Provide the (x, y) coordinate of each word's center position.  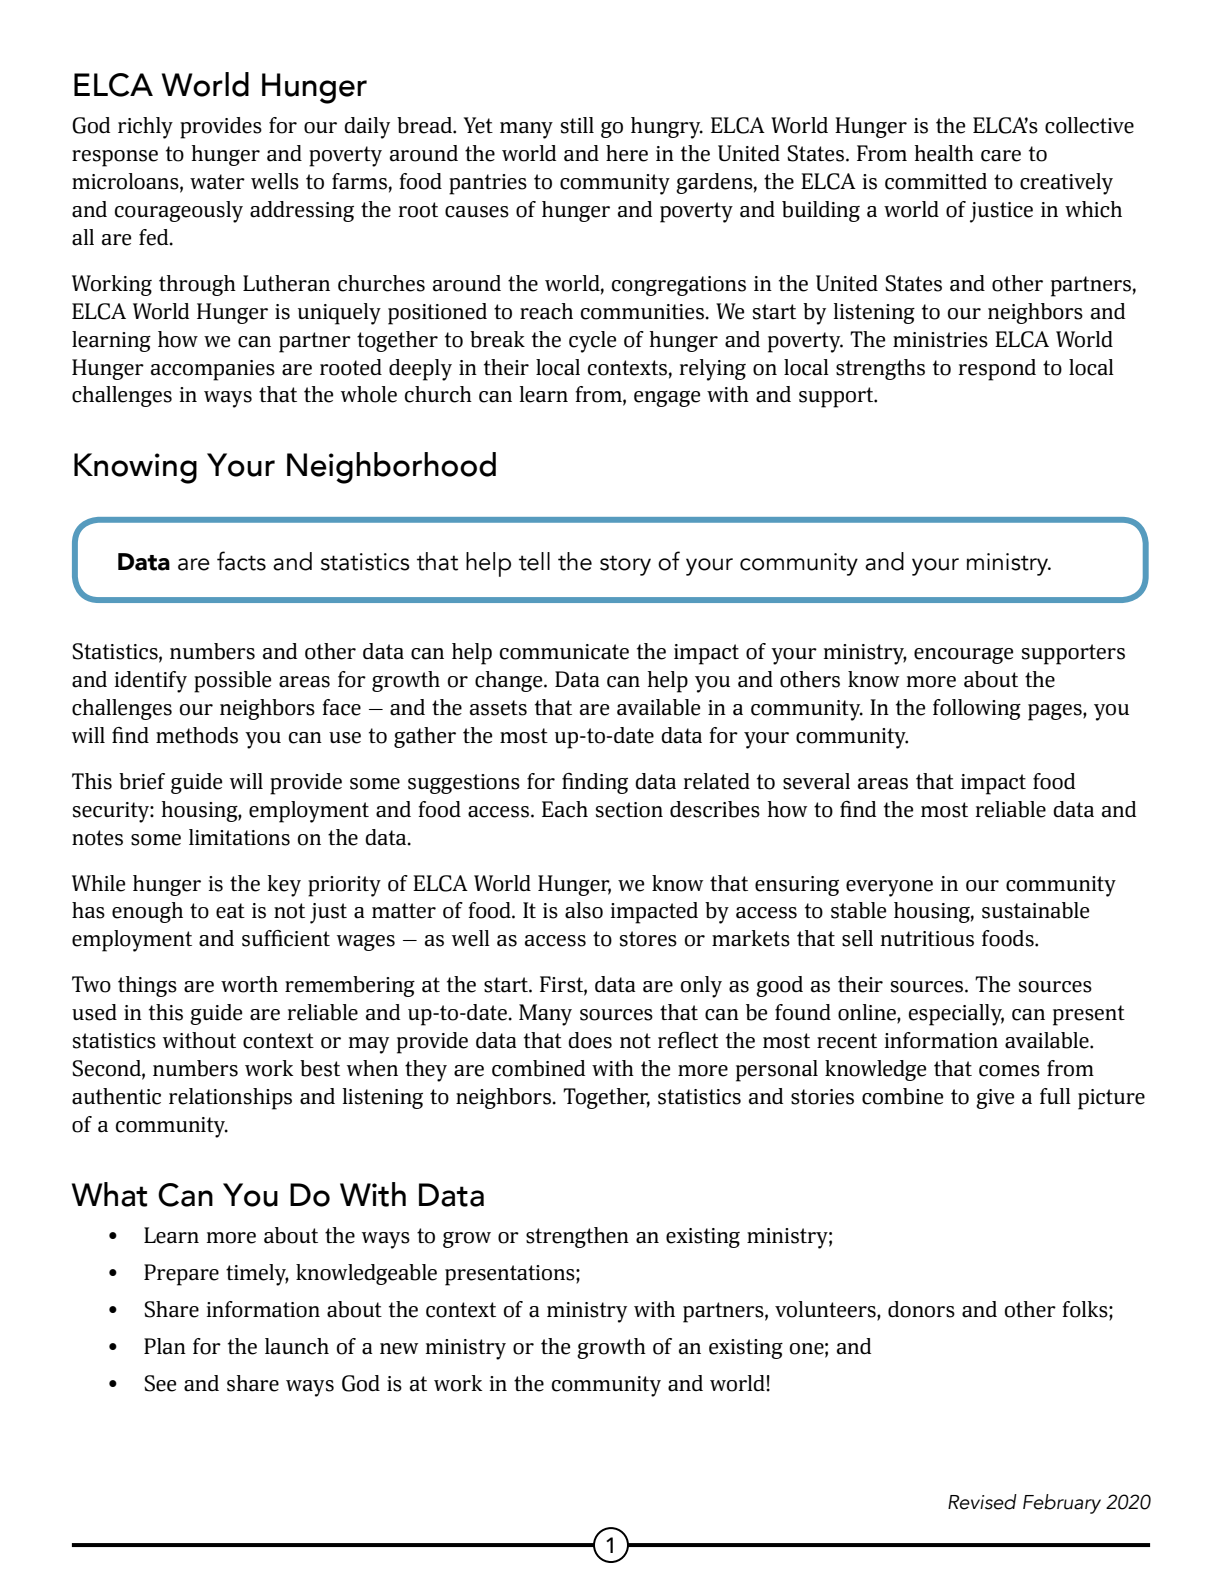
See (160, 1383)
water (217, 182)
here (627, 153)
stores (648, 939)
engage (667, 399)
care (1001, 156)
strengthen (577, 1237)
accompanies (213, 370)
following (977, 709)
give (995, 1099)
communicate (564, 652)
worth (249, 984)
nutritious (927, 939)
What (109, 1194)
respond (997, 370)
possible (232, 682)
